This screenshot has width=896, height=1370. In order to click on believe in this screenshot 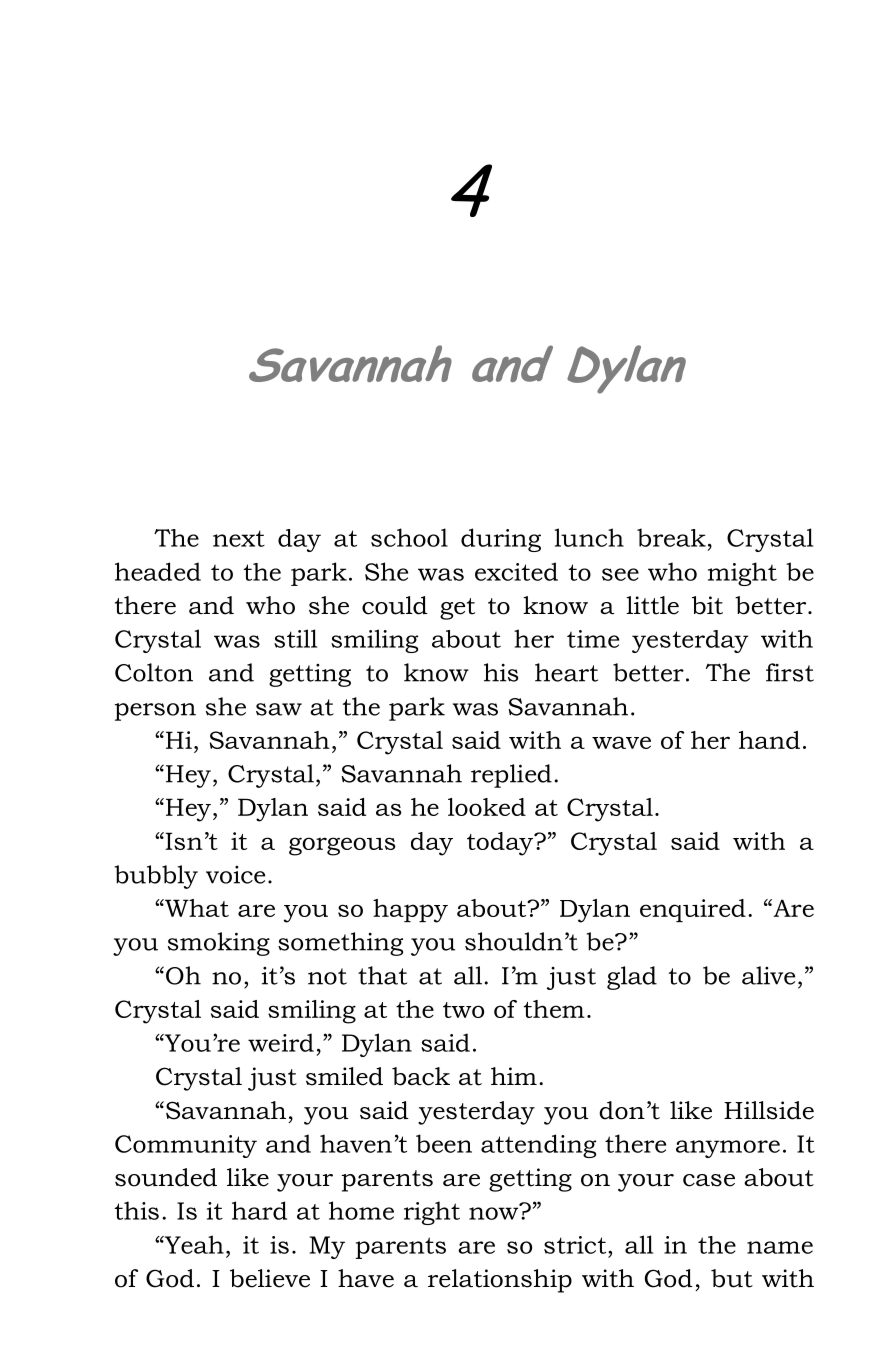, I will do `click(270, 1278)`.
